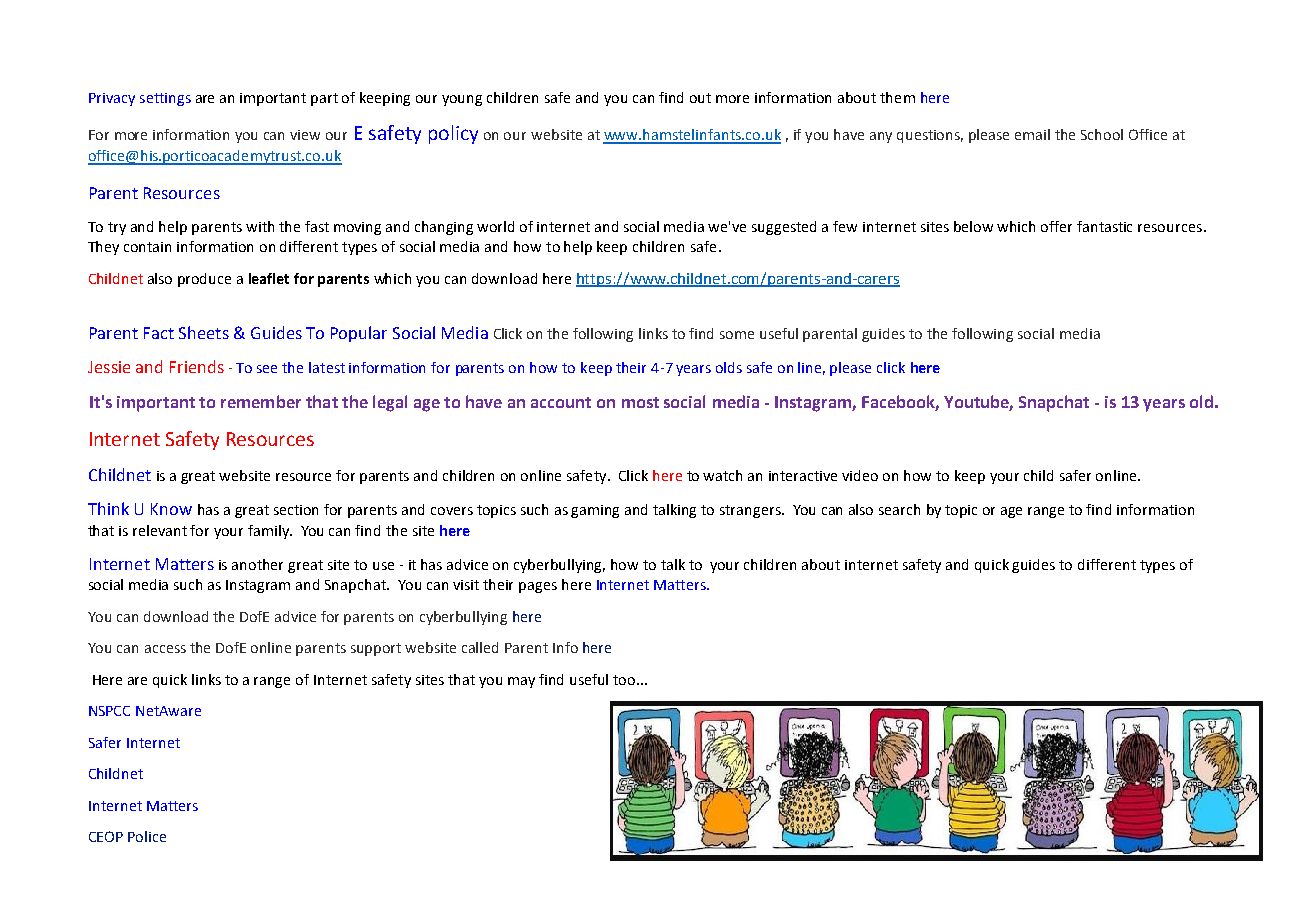  What do you see at coordinates (722, 475) in the document?
I see `watch` at bounding box center [722, 475].
